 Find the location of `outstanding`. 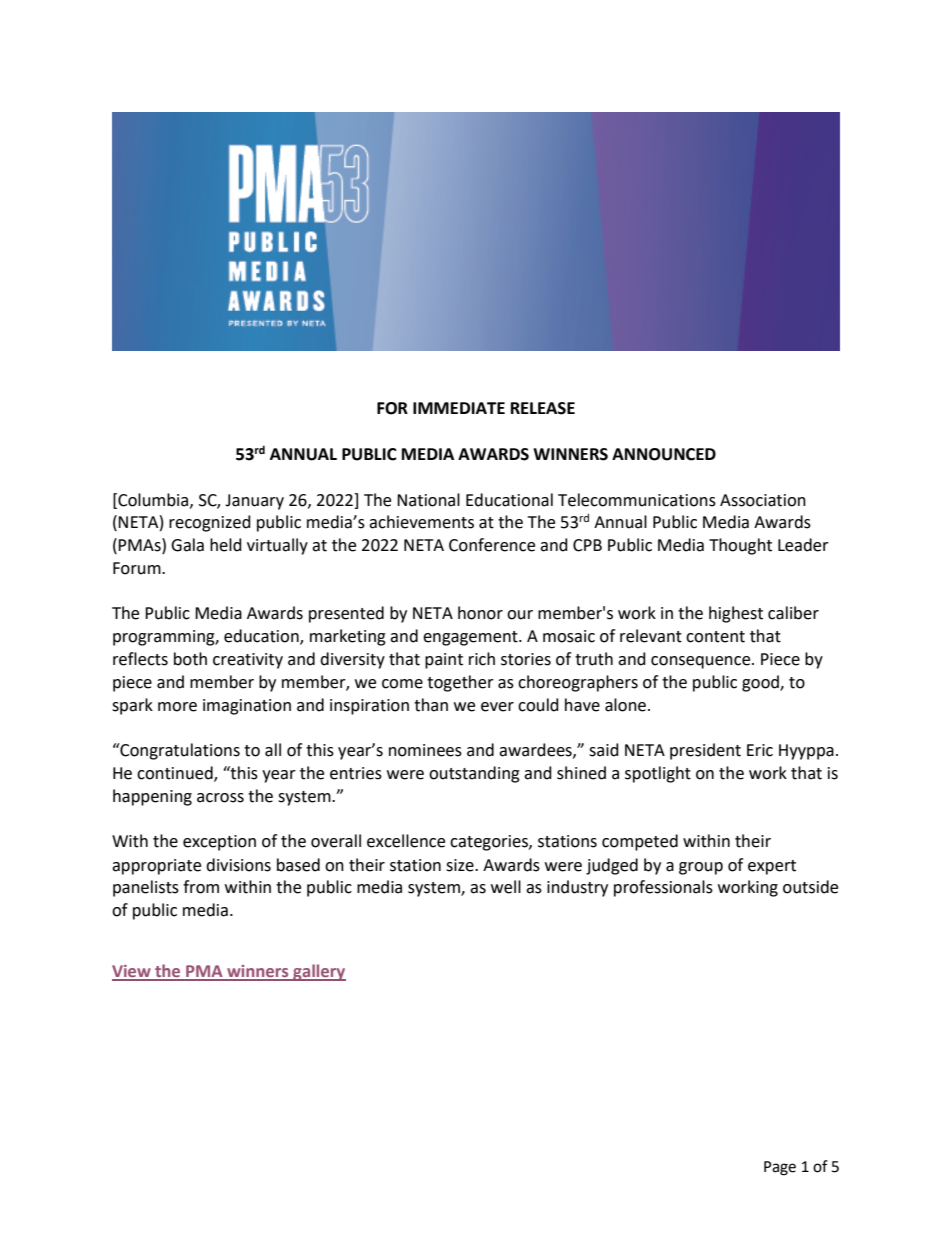

outstanding is located at coordinates (474, 774).
